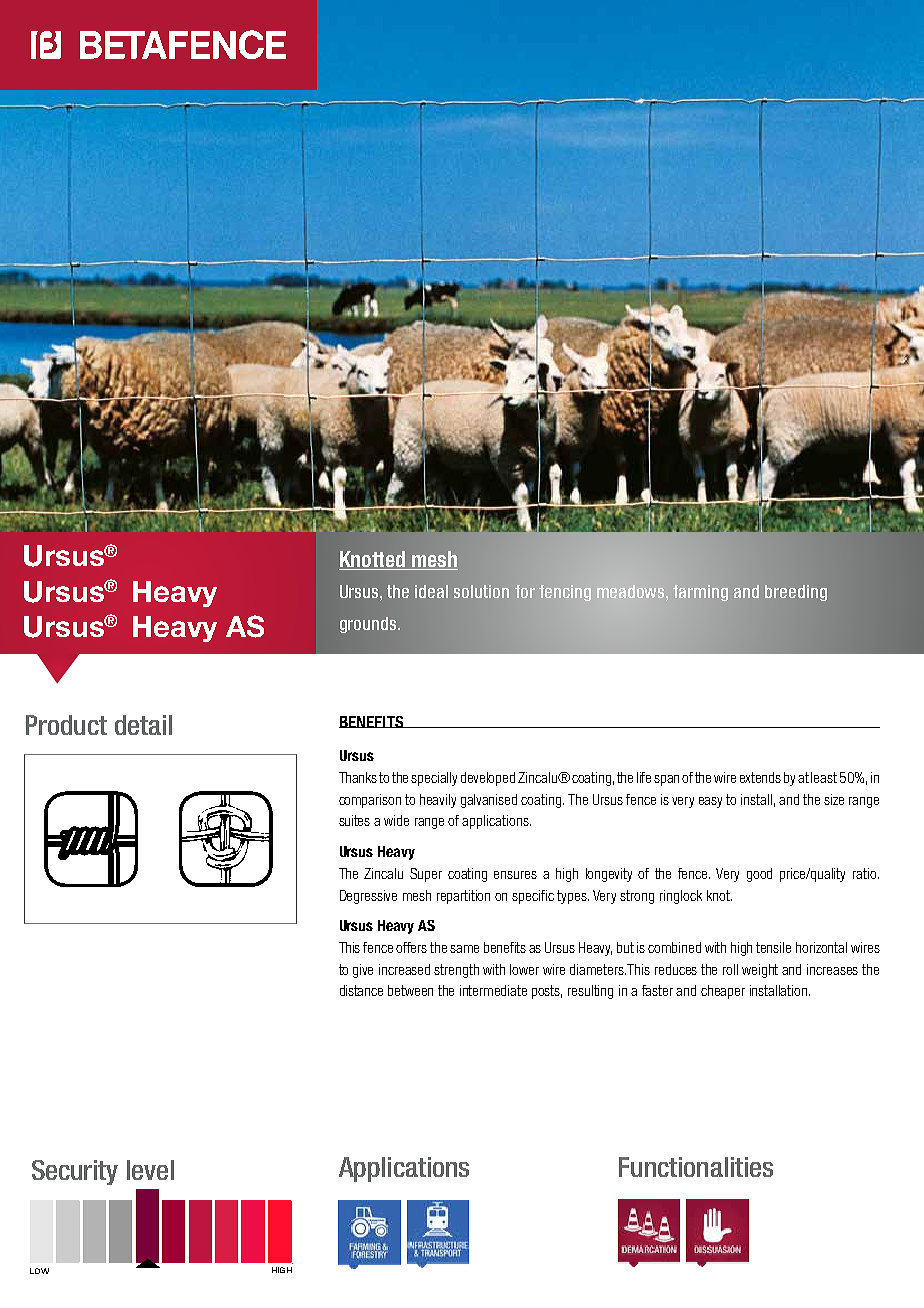 The image size is (924, 1308). I want to click on grounds, so click(369, 625).
